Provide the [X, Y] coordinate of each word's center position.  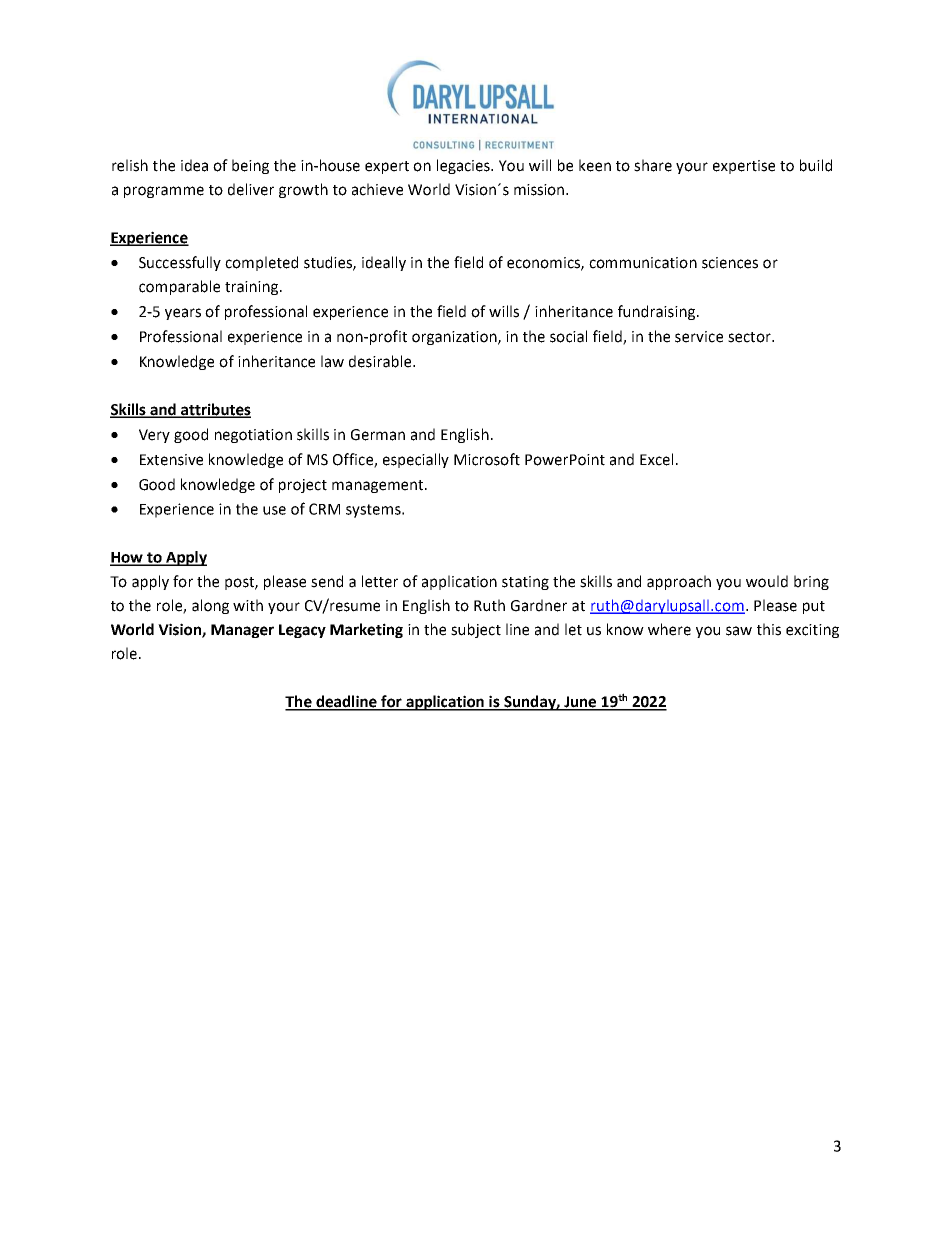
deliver [251, 189]
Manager [242, 631]
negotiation [253, 436]
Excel [656, 459]
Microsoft [487, 459]
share [653, 165]
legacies [465, 166]
